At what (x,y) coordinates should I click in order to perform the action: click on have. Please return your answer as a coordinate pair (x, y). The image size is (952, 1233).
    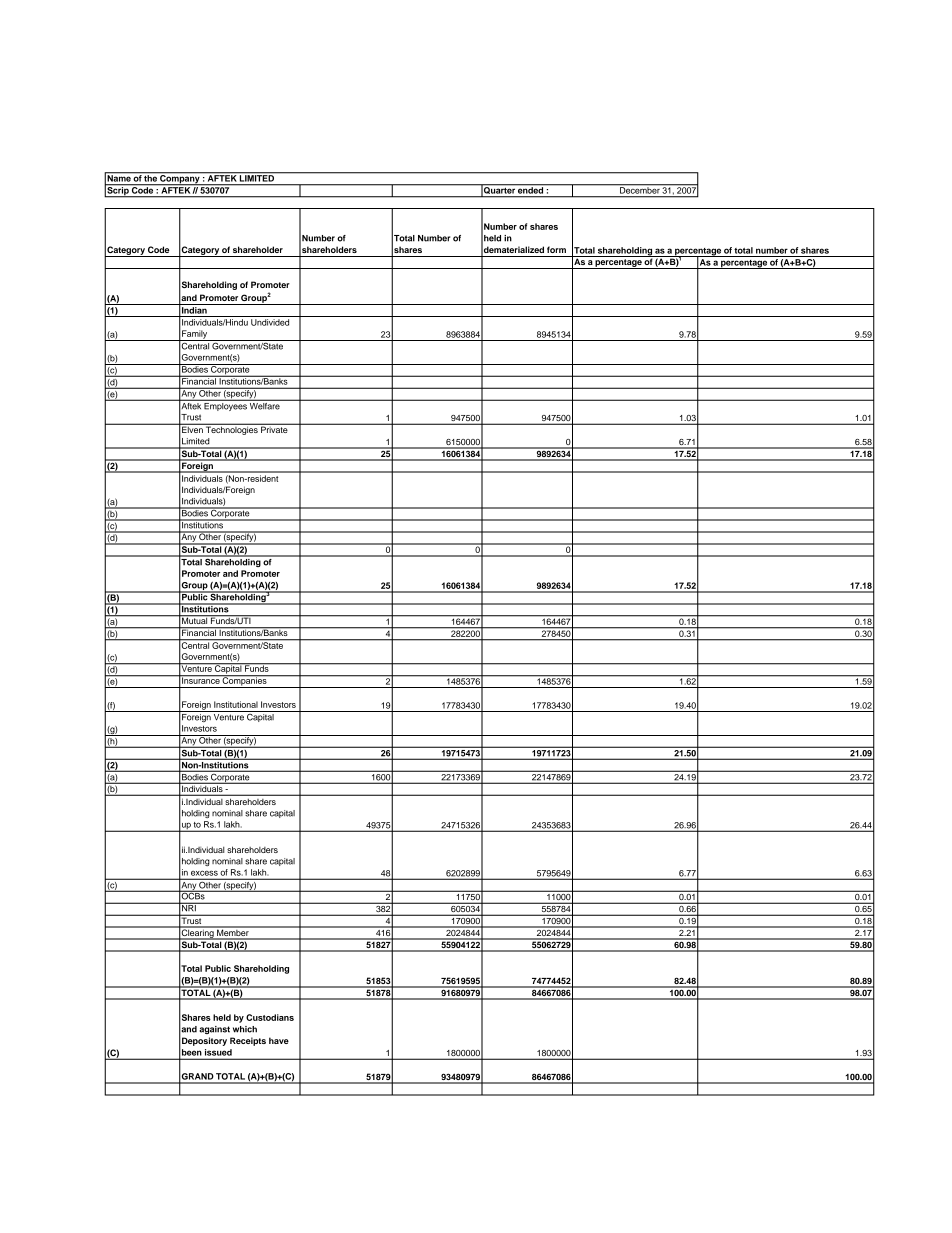
    Looking at the image, I should click on (279, 1040).
